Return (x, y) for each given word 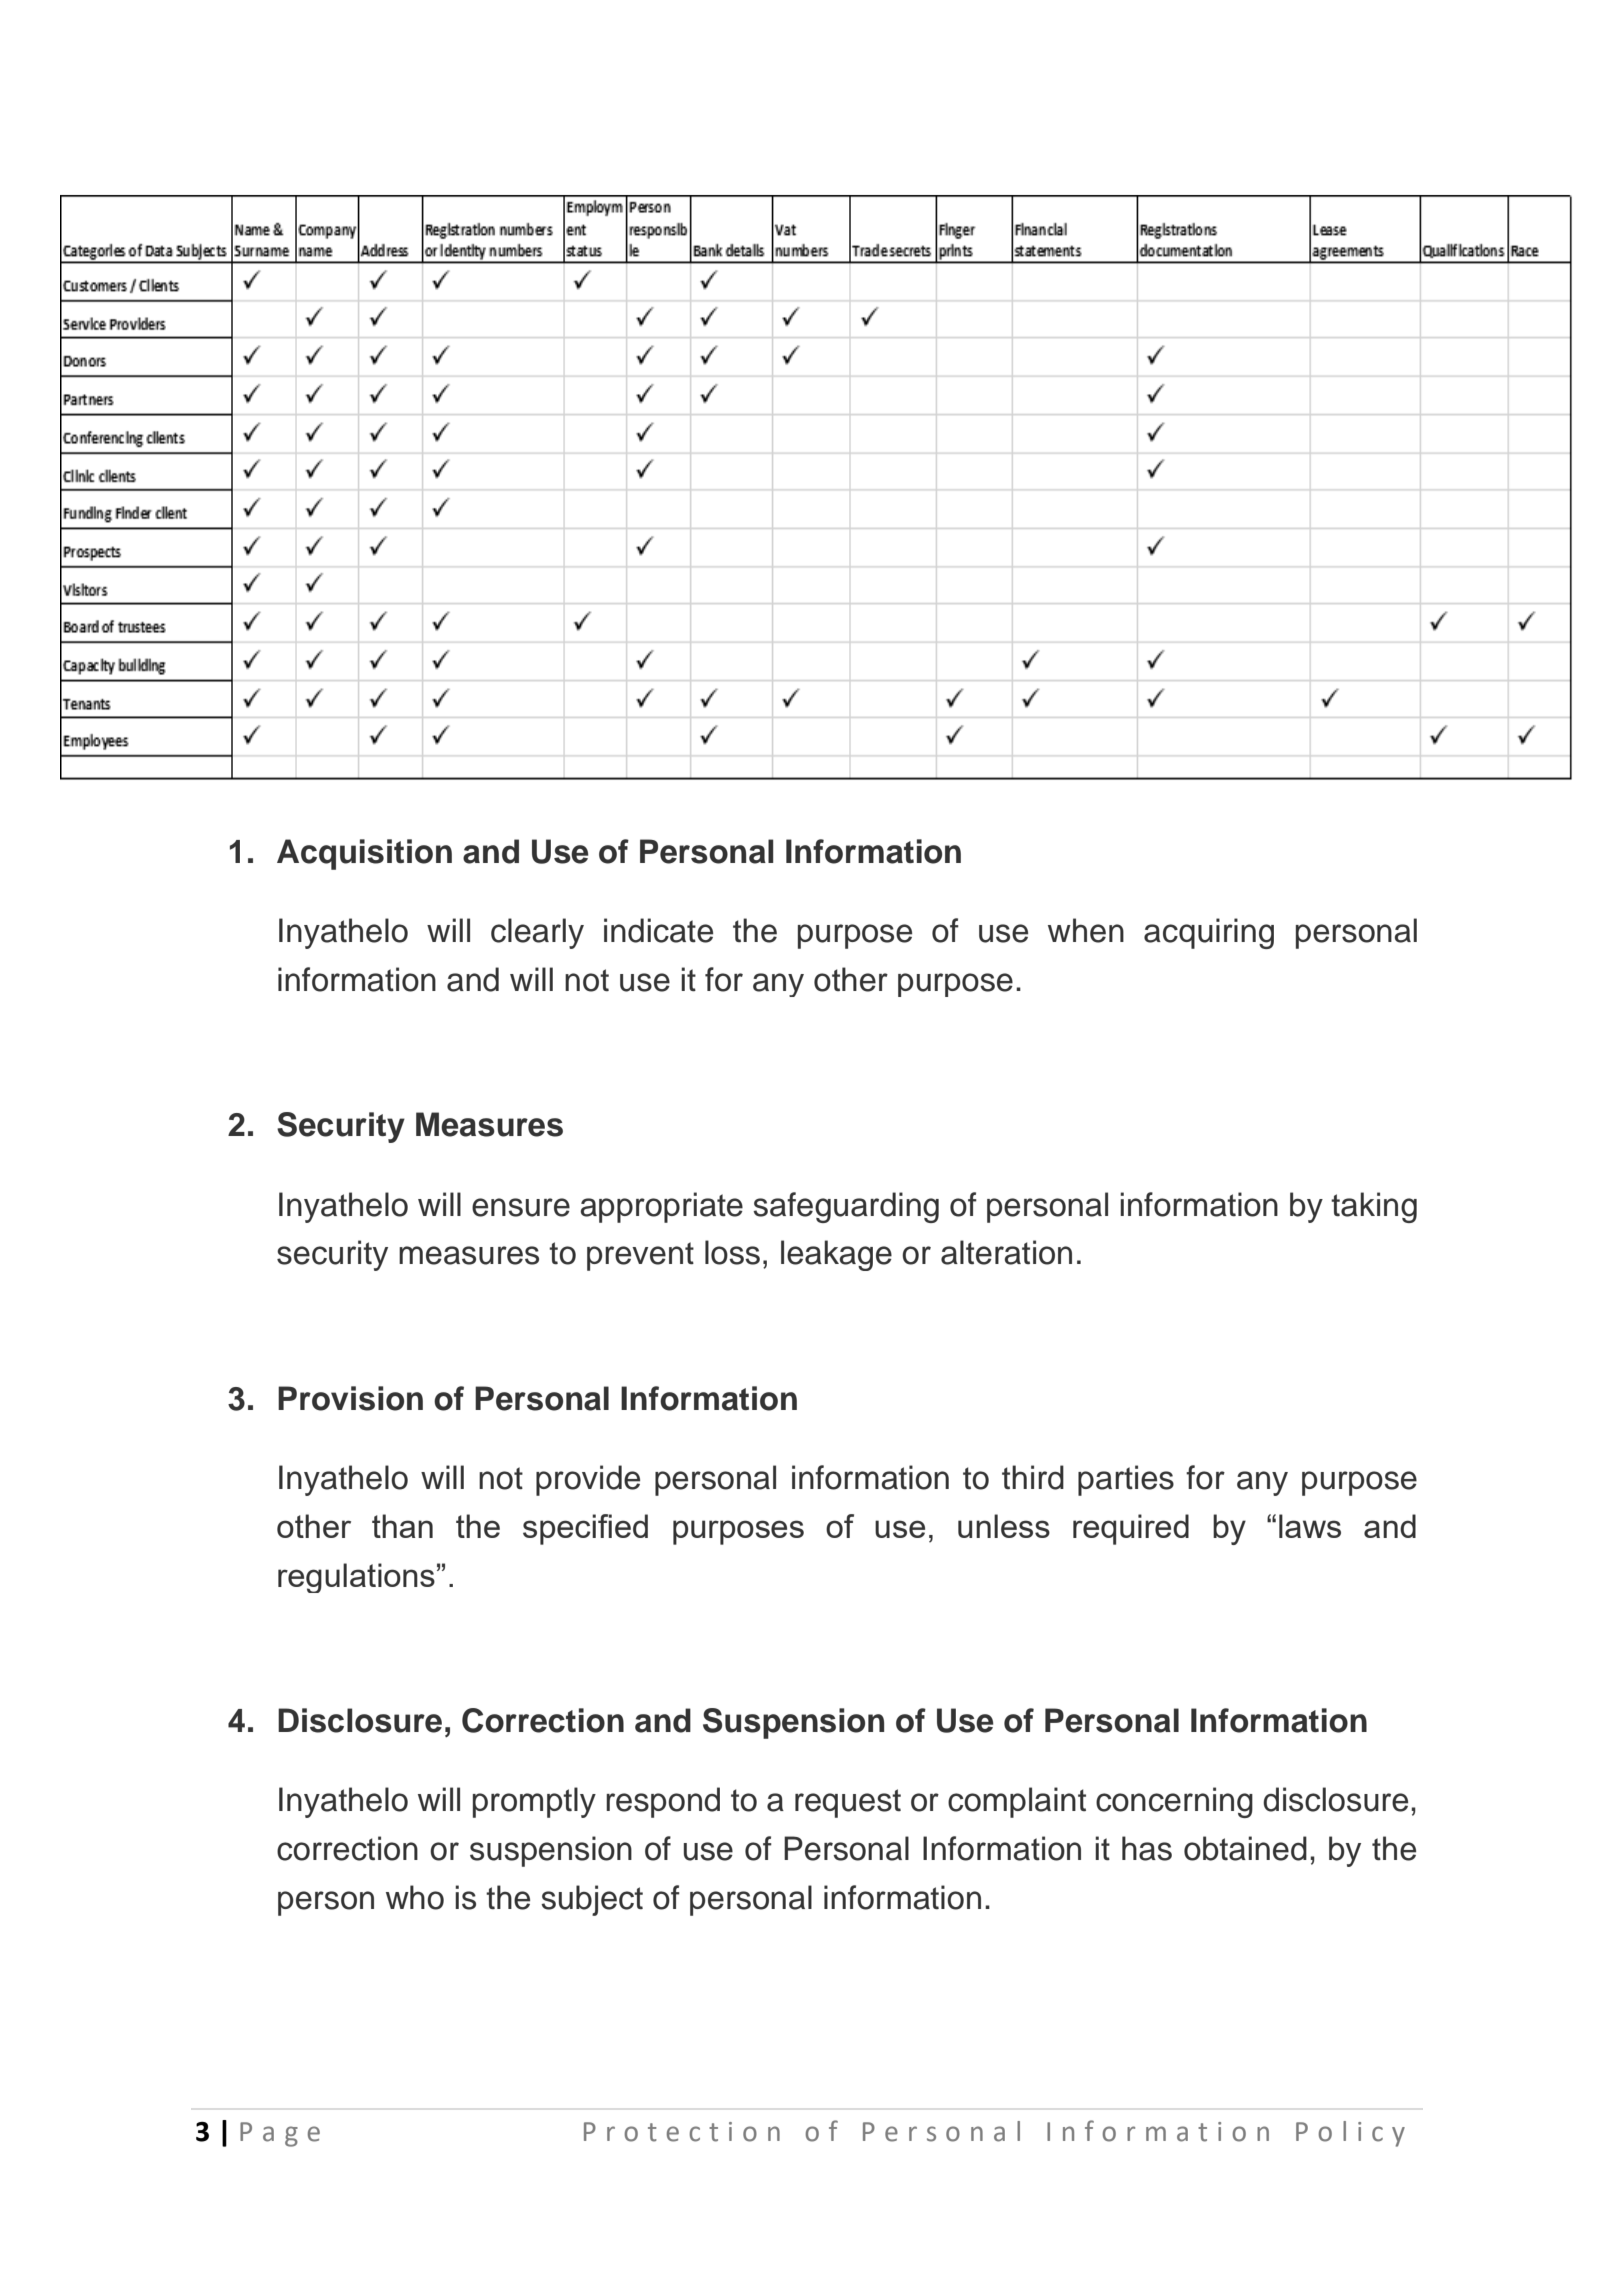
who (415, 1897)
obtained (1245, 1848)
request (848, 1803)
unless (1004, 1526)
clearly (537, 933)
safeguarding (846, 1207)
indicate (658, 930)
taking (1374, 1207)
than (402, 1526)
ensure (521, 1207)
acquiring (1209, 933)
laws (1310, 1526)
